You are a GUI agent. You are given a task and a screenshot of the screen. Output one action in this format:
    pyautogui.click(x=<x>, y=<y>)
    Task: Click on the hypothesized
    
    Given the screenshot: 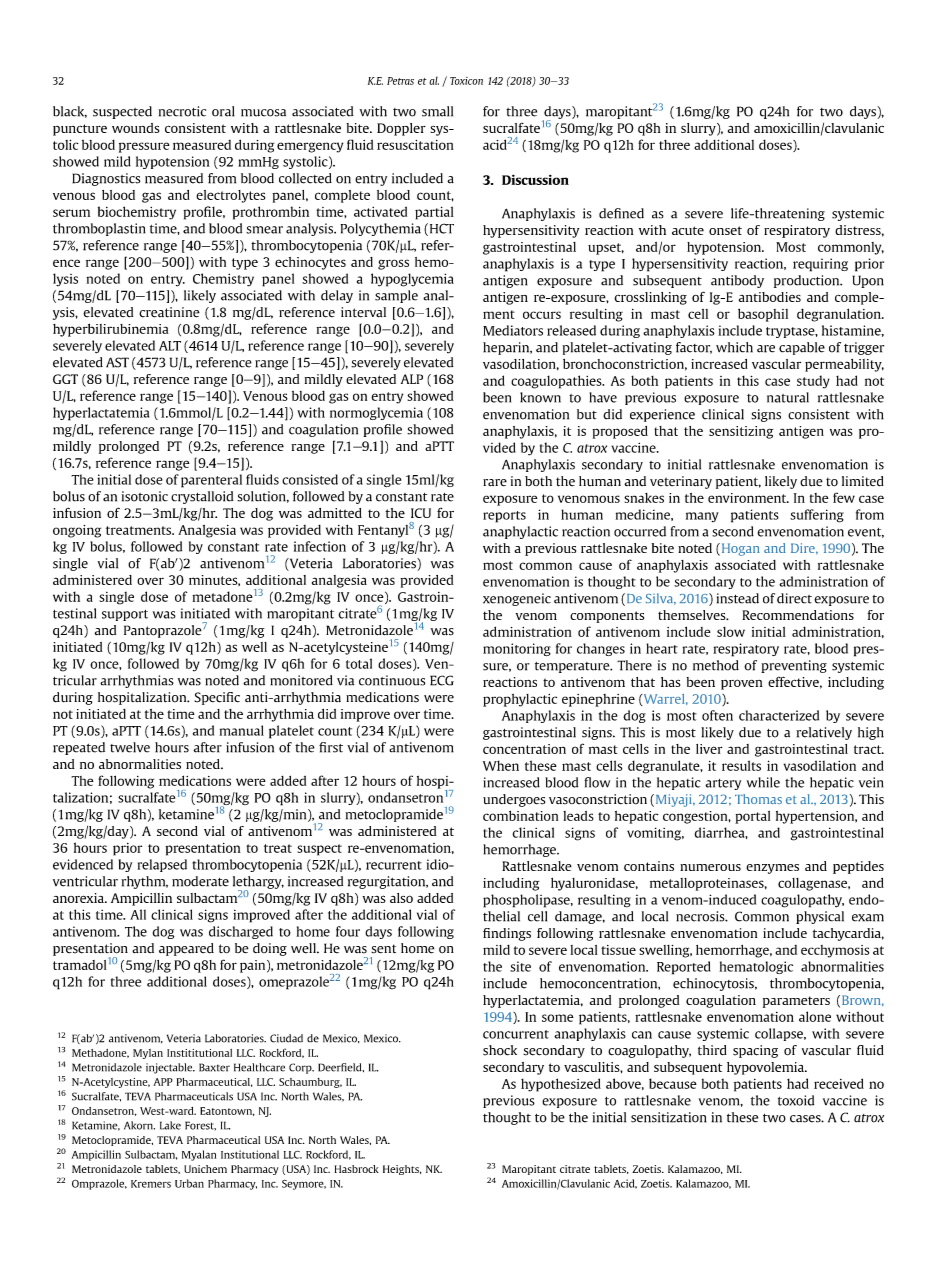 What is the action you would take?
    pyautogui.click(x=561, y=1085)
